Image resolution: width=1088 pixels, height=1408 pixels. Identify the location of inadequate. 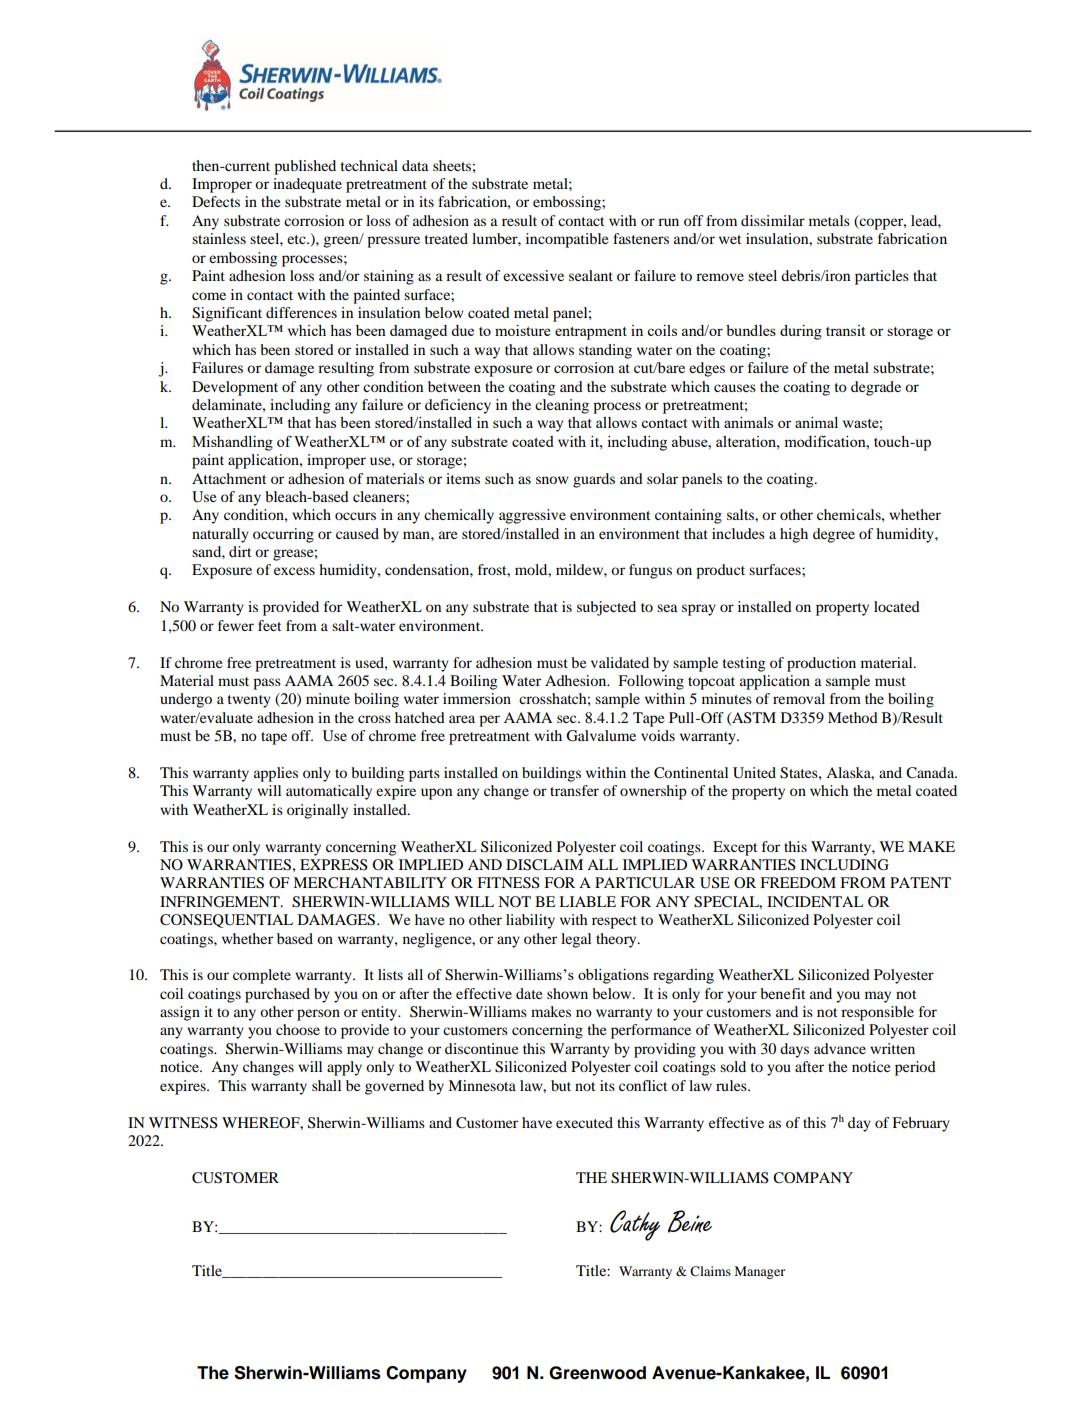
(307, 185).
